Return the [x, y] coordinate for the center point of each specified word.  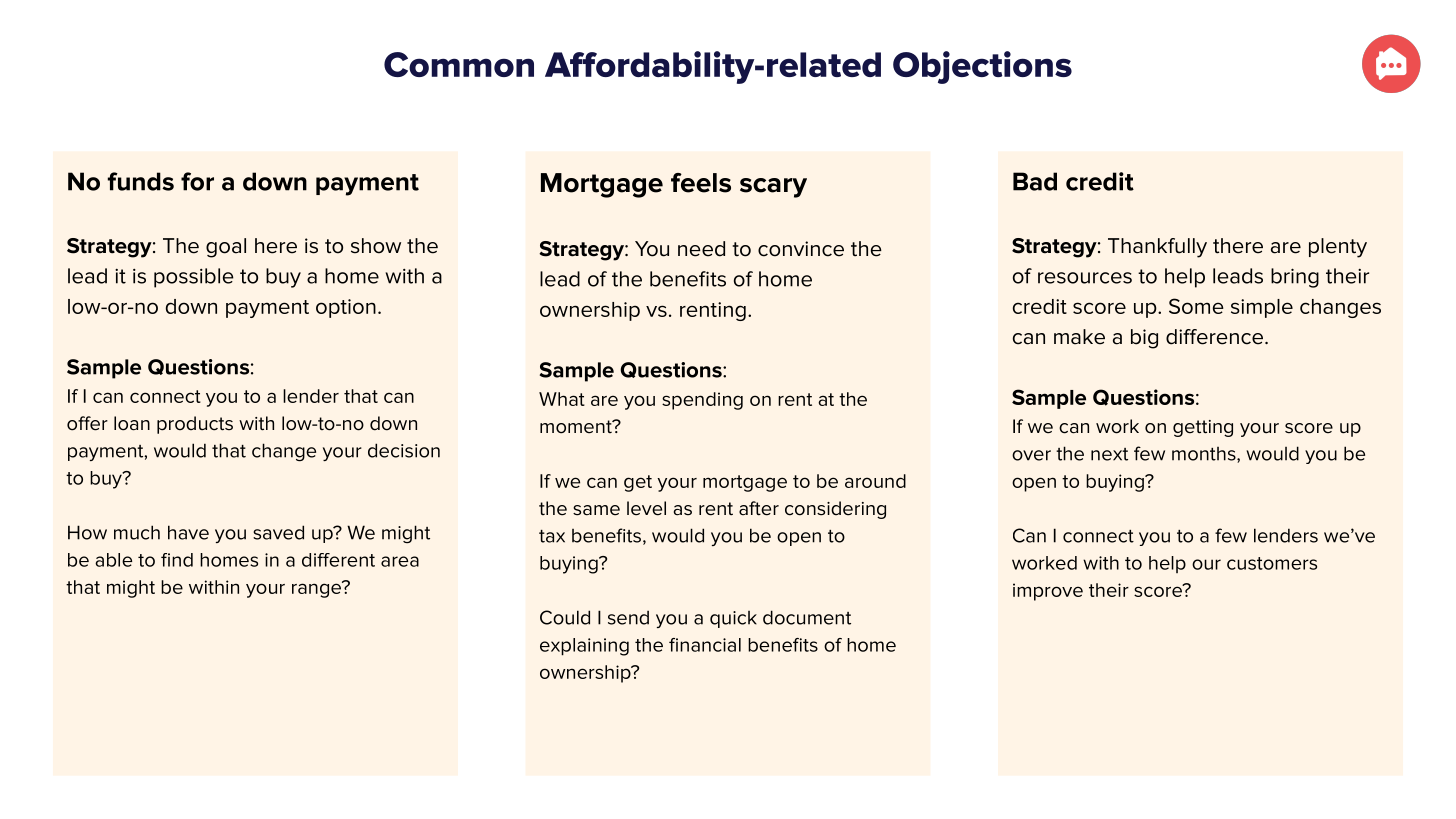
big [1144, 339]
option [346, 308]
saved [278, 532]
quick [733, 619]
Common [459, 64]
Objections [982, 67]
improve [1048, 592]
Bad [1035, 181]
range [317, 589]
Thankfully [1157, 248]
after [759, 508]
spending [702, 401]
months [1205, 455]
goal [226, 248]
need [701, 249]
